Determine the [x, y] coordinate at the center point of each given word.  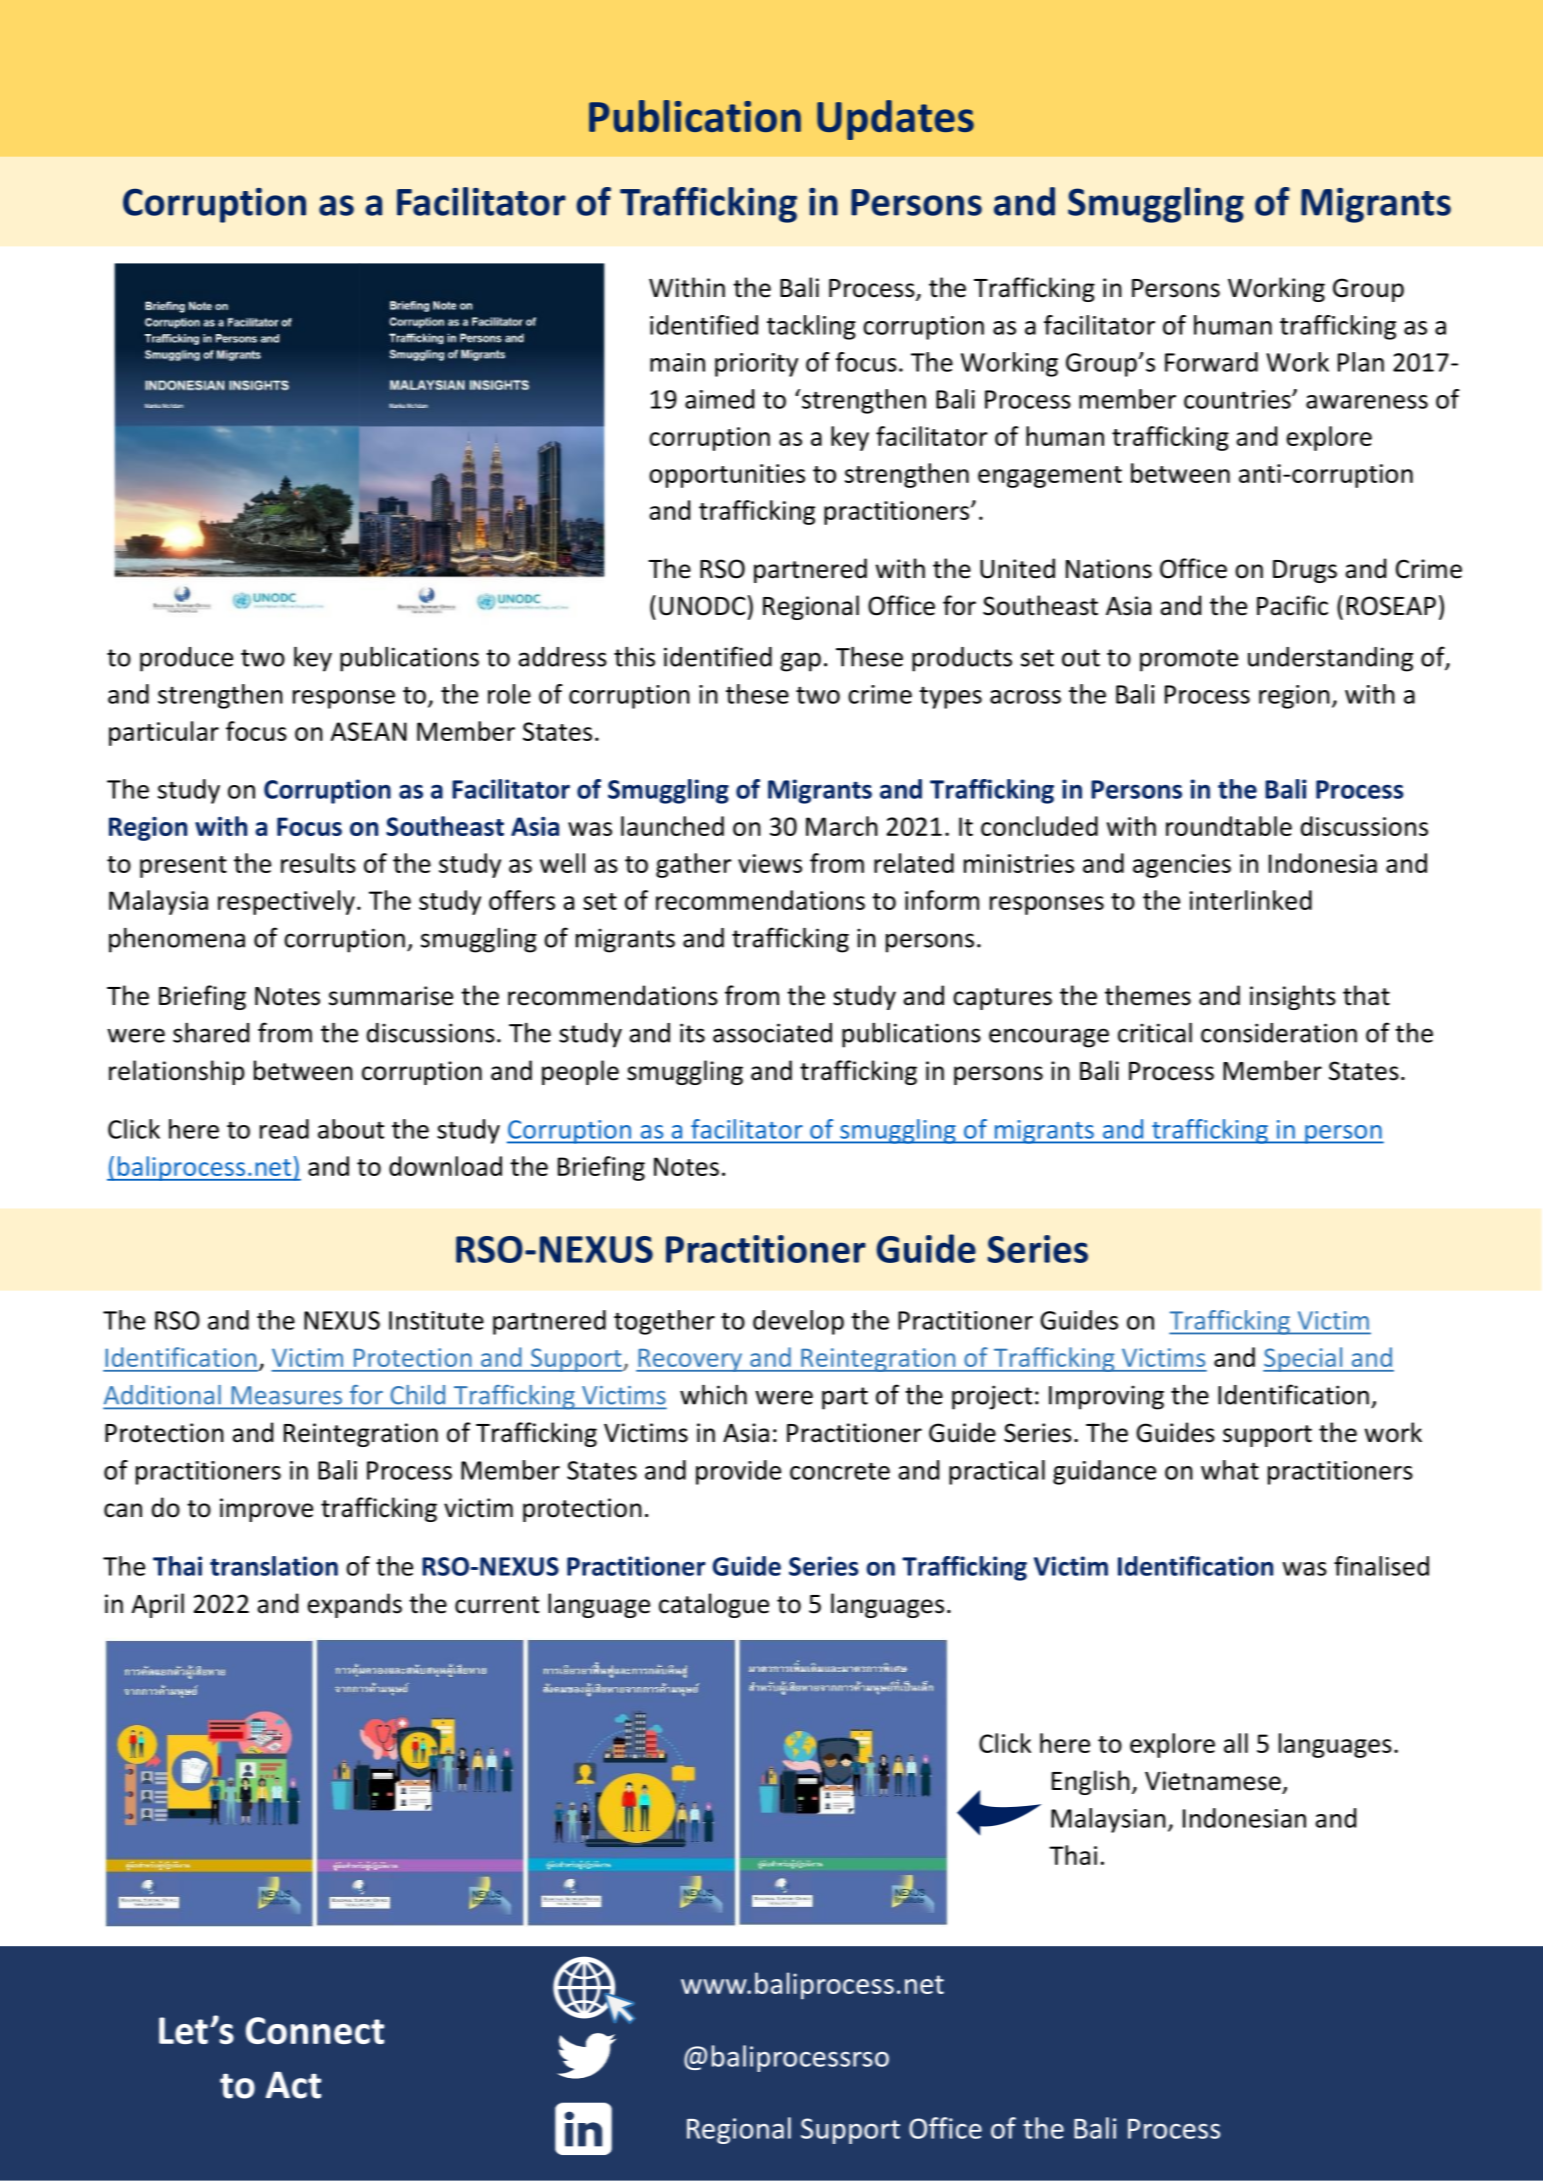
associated [772, 1033]
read [284, 1129]
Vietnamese [1213, 1781]
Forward [1211, 362]
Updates [895, 120]
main [677, 362]
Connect [315, 2030]
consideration [1279, 1033]
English [1091, 1782]
